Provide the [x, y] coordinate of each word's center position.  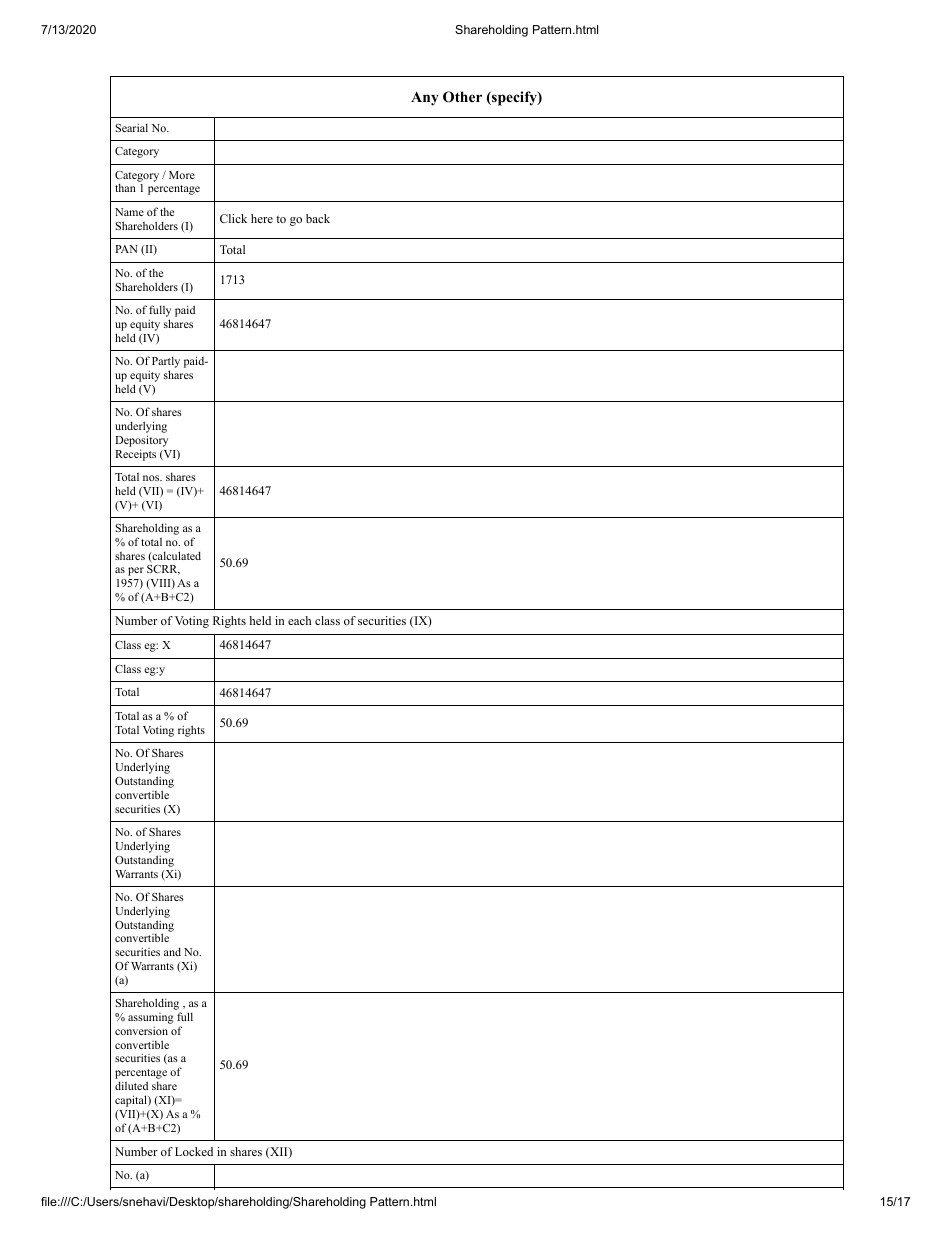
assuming [151, 1020]
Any [425, 99]
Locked [194, 1151]
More [182, 175]
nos [152, 478]
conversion [141, 1030]
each [299, 620]
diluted [131, 1085]
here [262, 218]
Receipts [135, 455]
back [318, 218]
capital [132, 1101]
